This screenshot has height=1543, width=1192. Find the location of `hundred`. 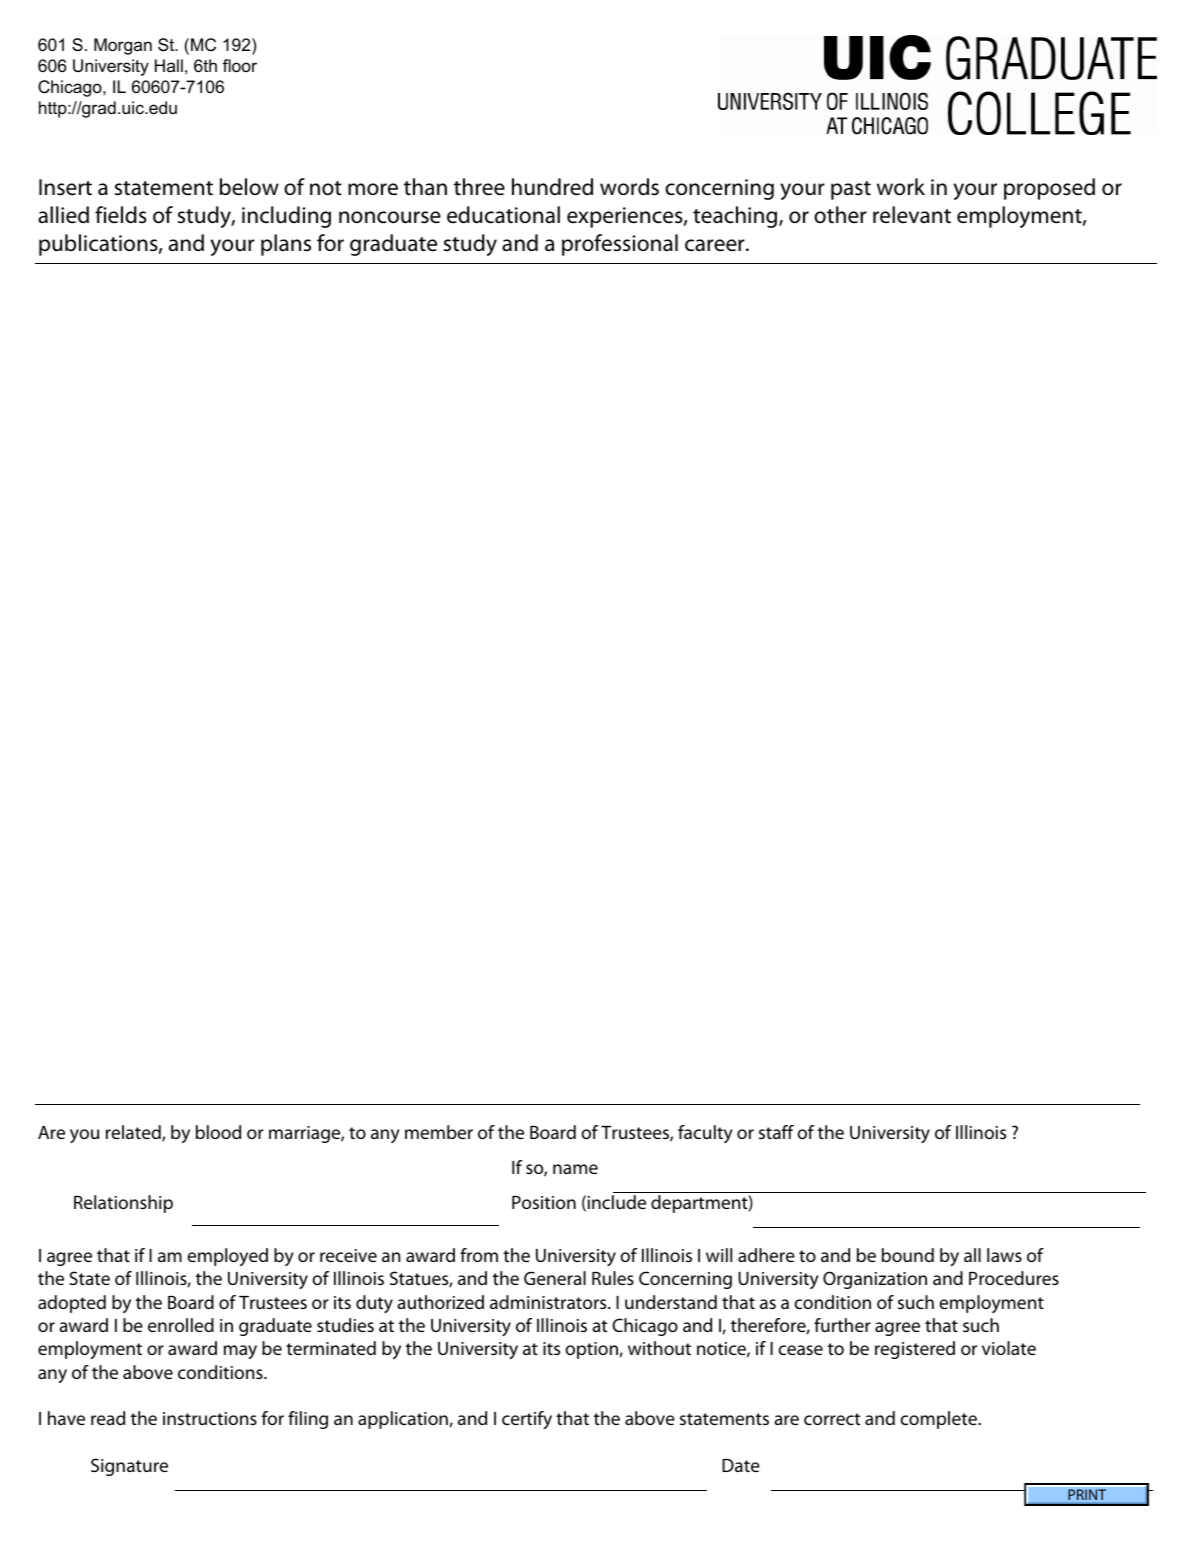

hundred is located at coordinates (552, 187).
